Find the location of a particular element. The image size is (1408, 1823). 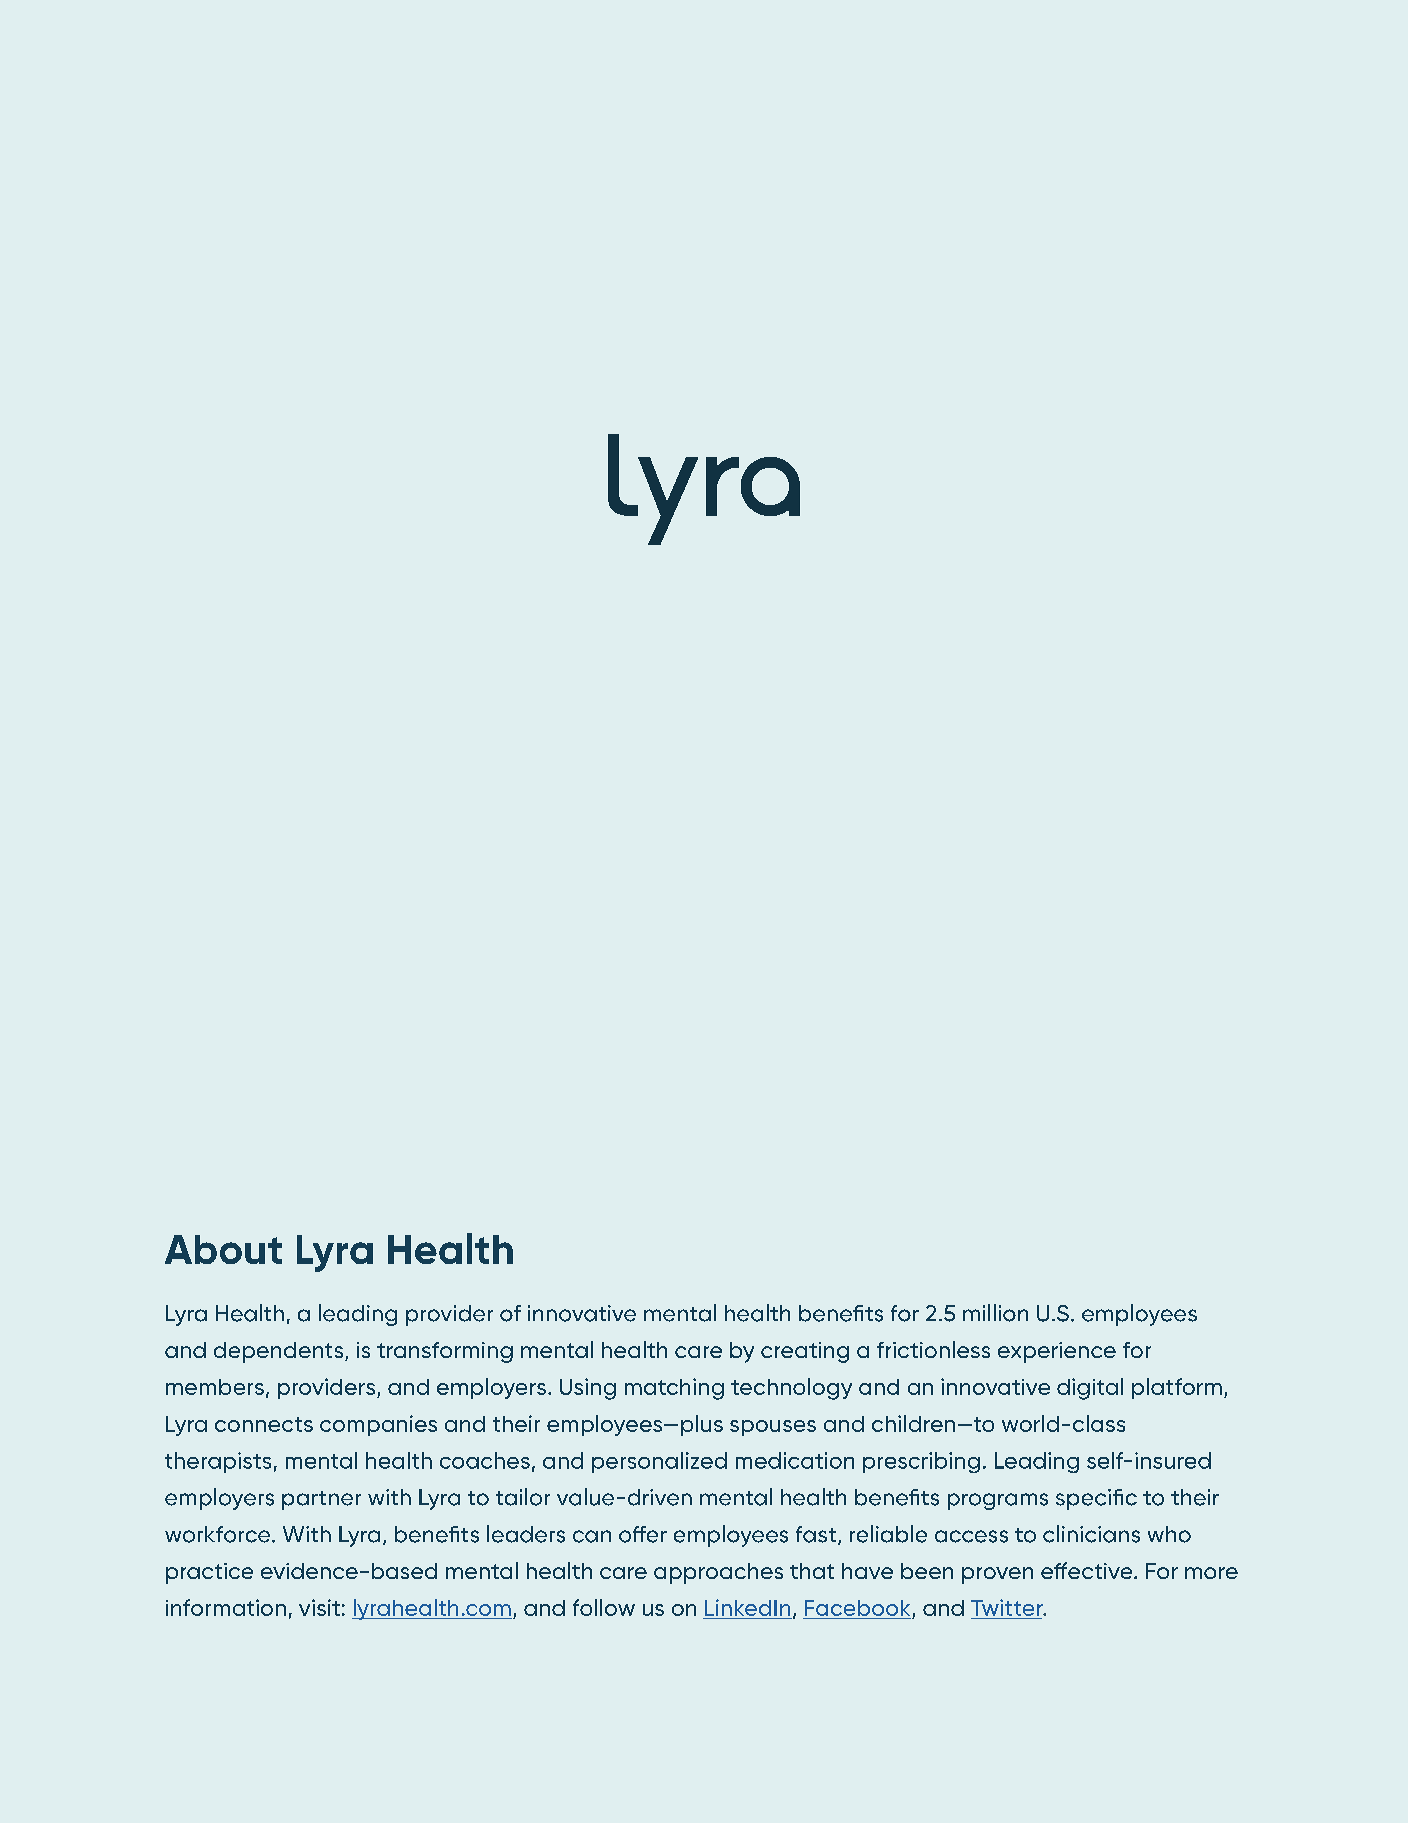

spouses is located at coordinates (773, 1428).
